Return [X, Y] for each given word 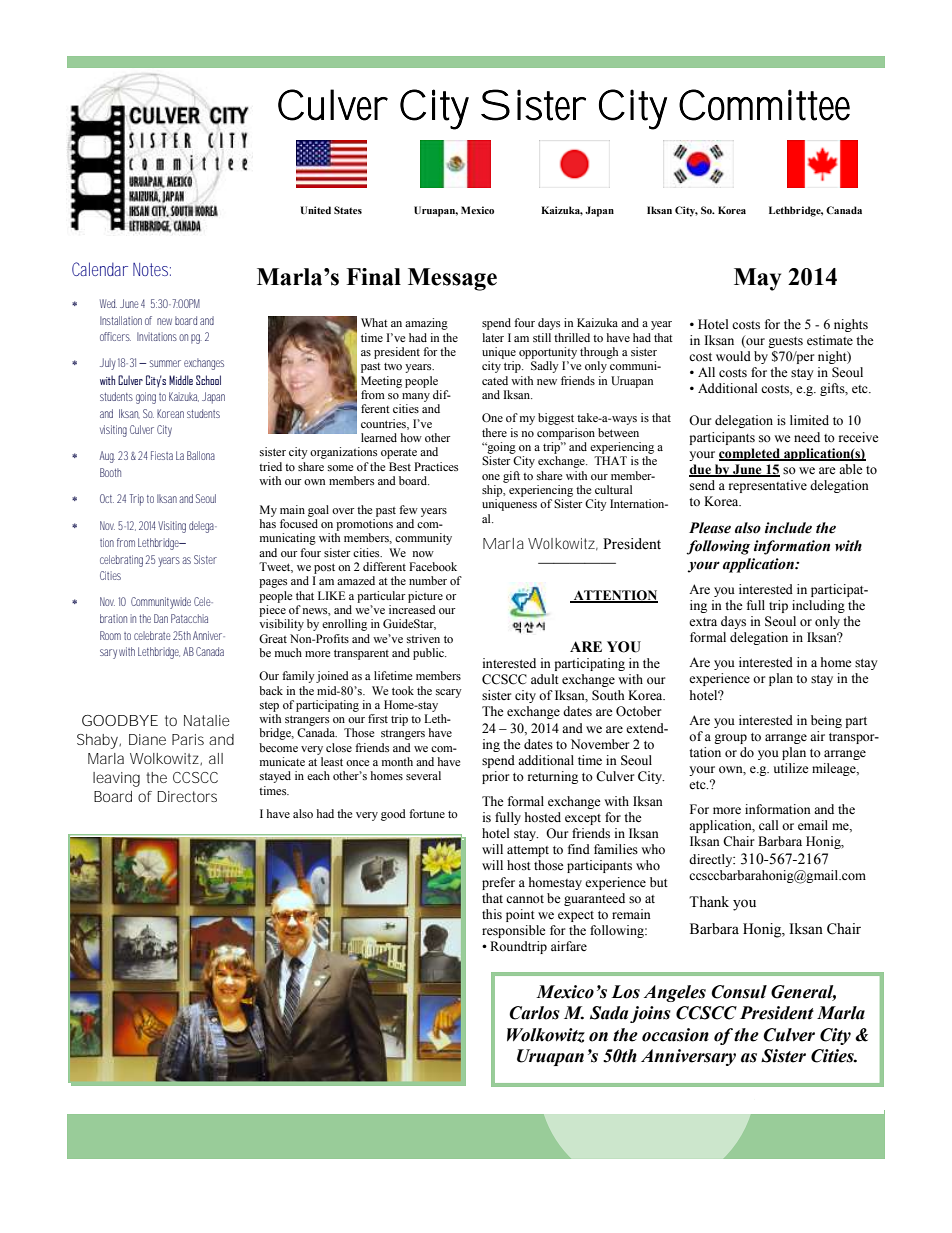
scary [449, 693]
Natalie [207, 720]
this [492, 914]
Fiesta [162, 455]
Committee [764, 105]
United [316, 210]
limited [809, 420]
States [348, 210]
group [730, 739]
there [494, 432]
